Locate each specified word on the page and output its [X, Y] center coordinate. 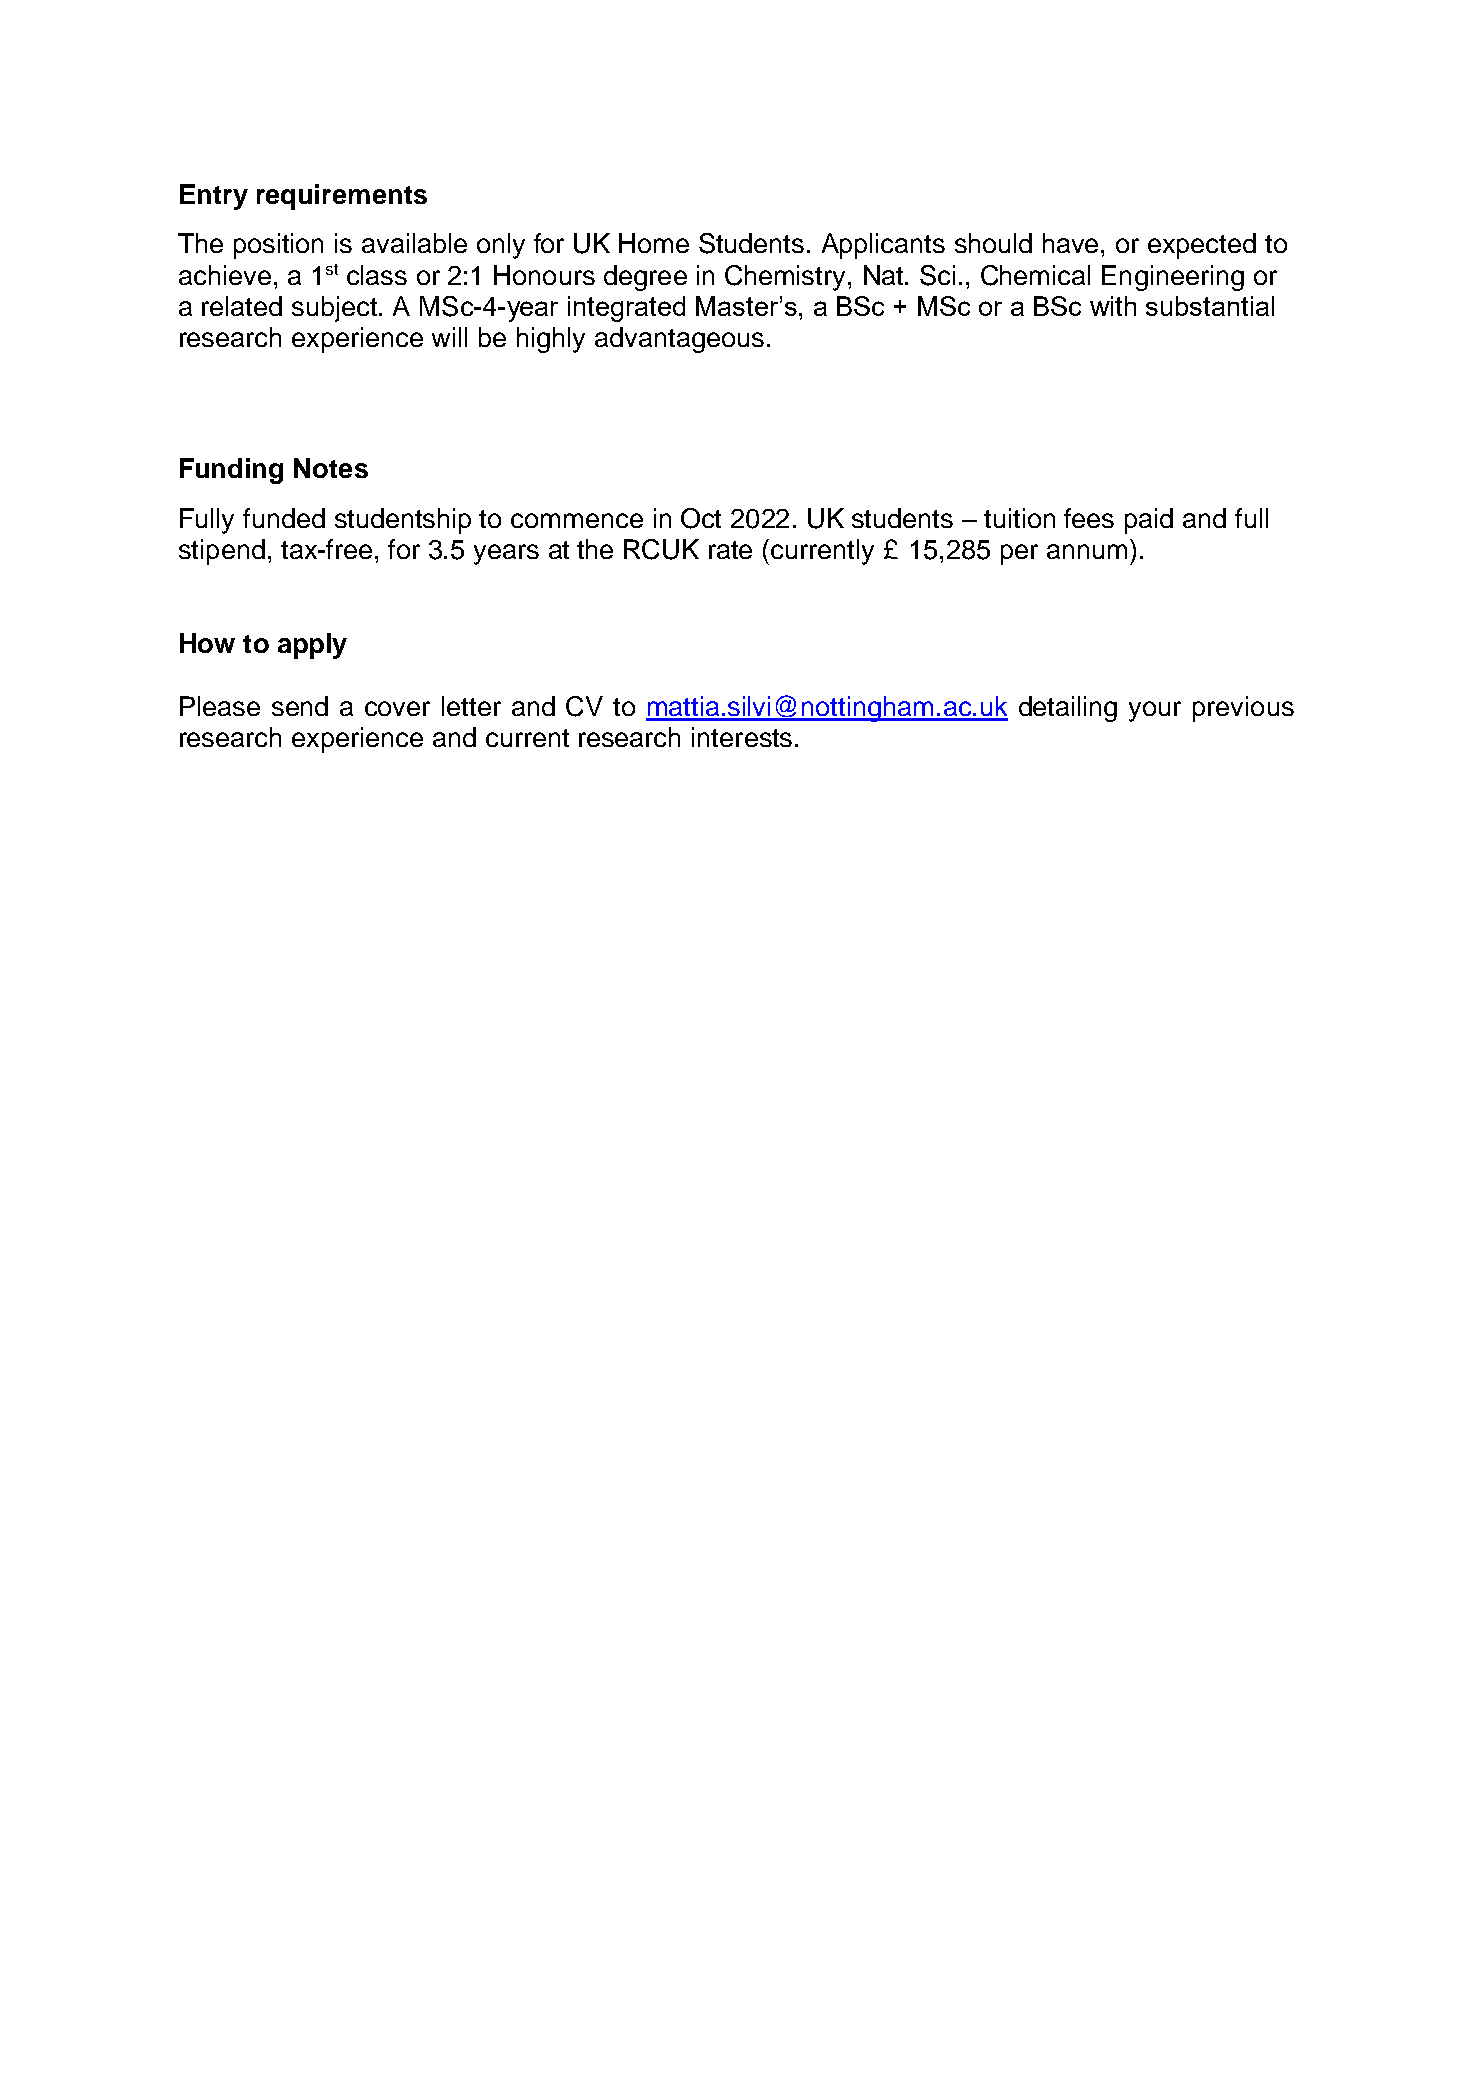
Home [654, 243]
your [1155, 711]
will [449, 337]
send [300, 706]
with [1113, 306]
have [1072, 243]
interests [742, 737]
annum [1087, 551]
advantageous [679, 340]
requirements [342, 197]
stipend [222, 552]
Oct [701, 518]
